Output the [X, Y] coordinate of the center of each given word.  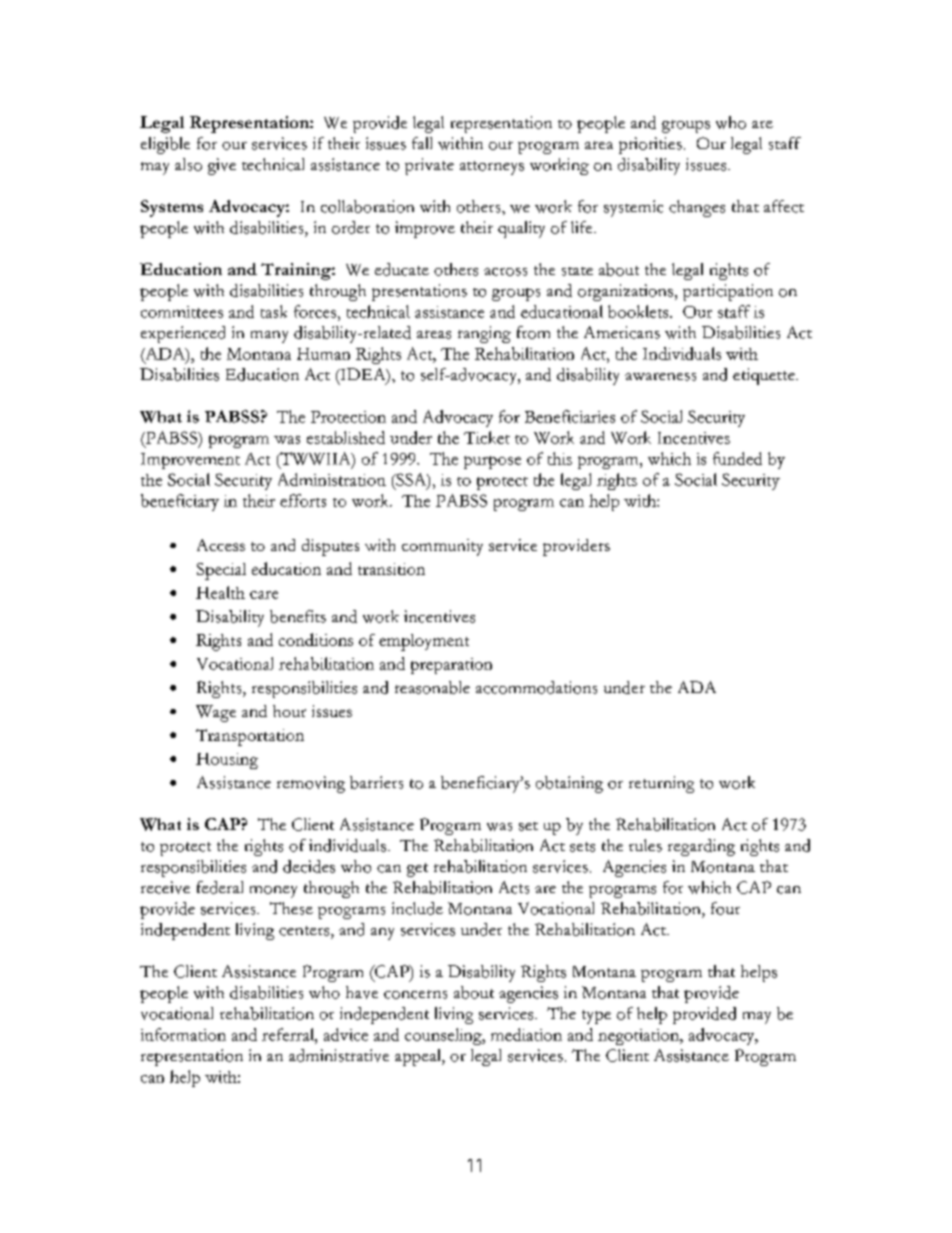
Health [220, 592]
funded [737, 458]
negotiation [640, 1037]
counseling [444, 1036]
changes [697, 208]
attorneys [492, 168]
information [183, 1034]
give [222, 166]
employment [424, 642]
